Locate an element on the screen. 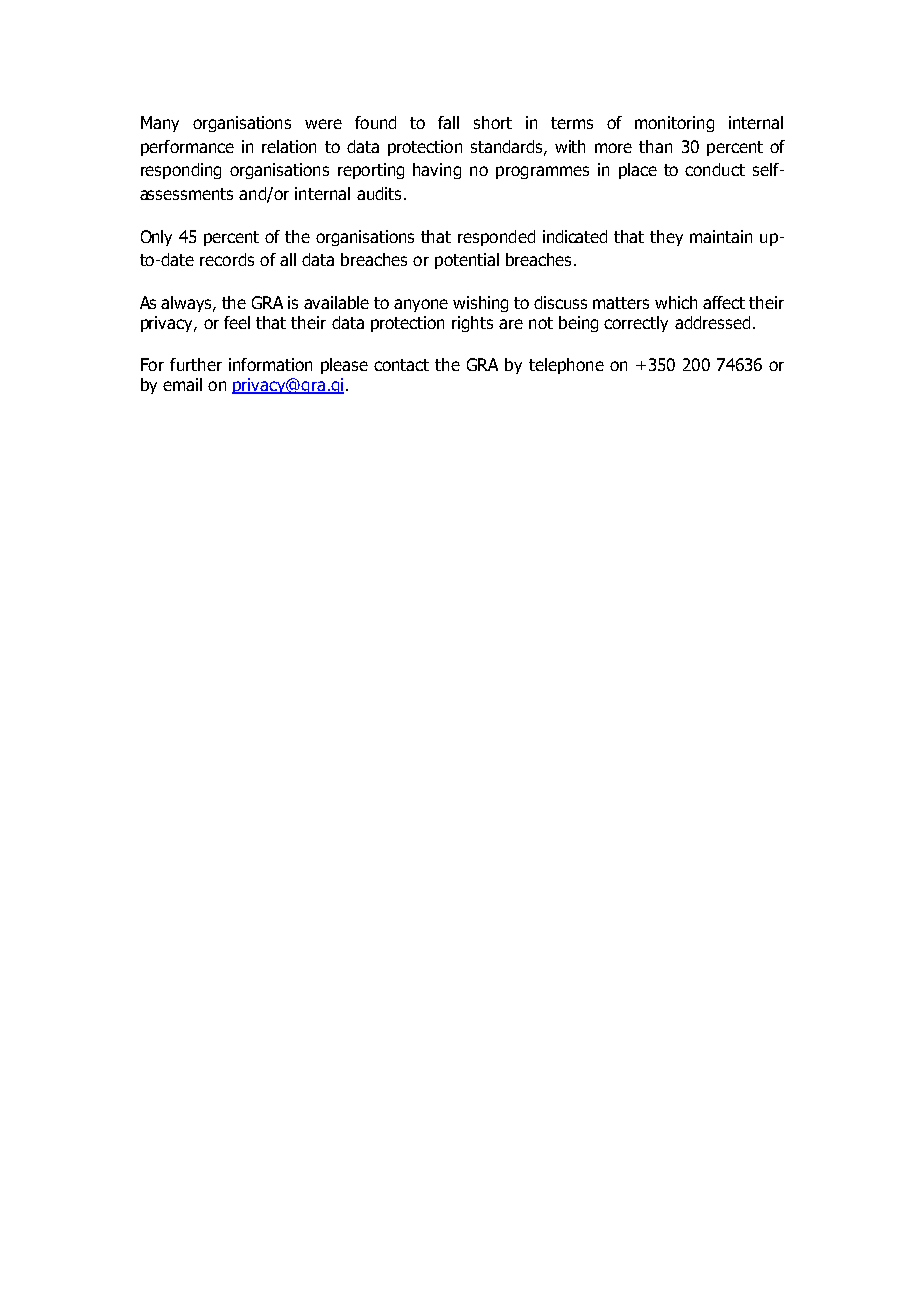 The image size is (924, 1308). they is located at coordinates (666, 238).
